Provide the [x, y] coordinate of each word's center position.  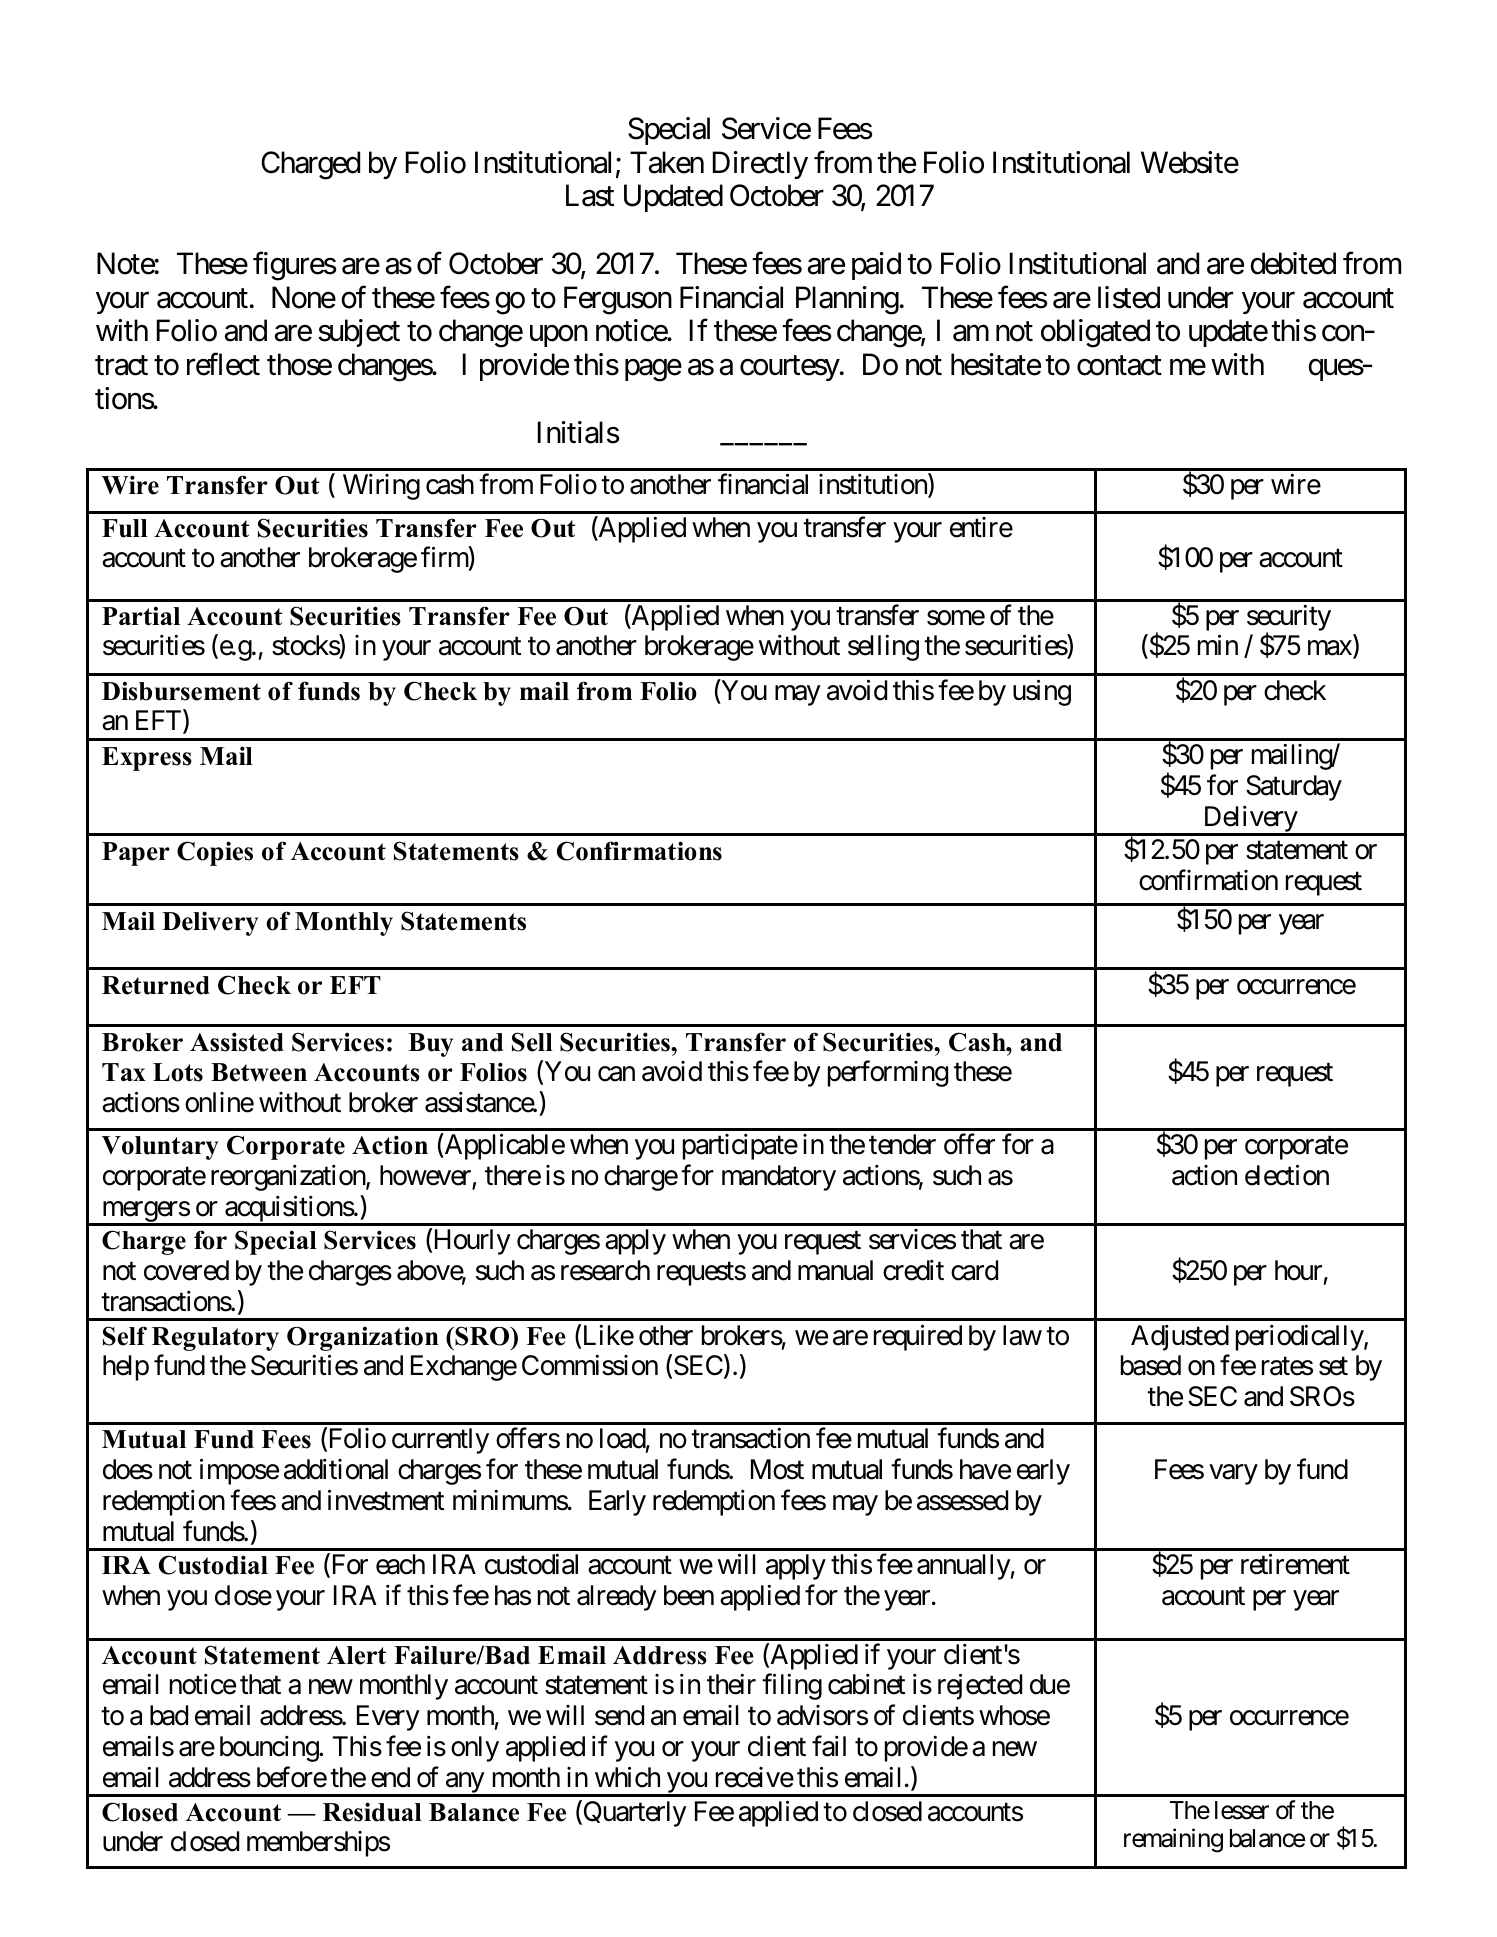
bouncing [270, 1749]
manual [835, 1270]
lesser [1242, 1810]
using [1042, 692]
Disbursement [181, 691]
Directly [760, 165]
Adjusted [1180, 1338]
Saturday [1294, 788]
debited [1293, 263]
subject [359, 333]
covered [186, 1270]
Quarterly [634, 1813]
